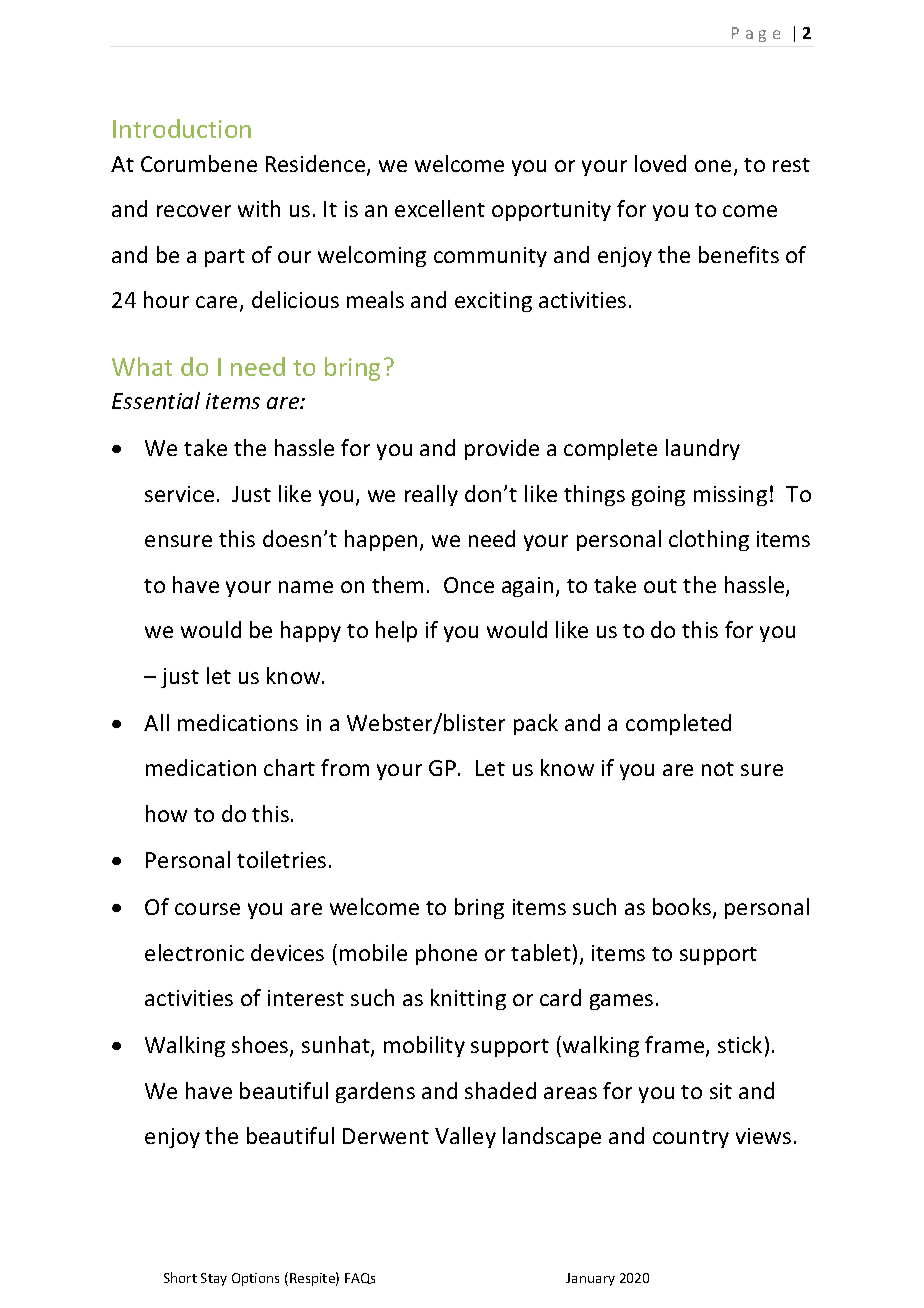 The width and height of the page is (924, 1308). What do you see at coordinates (676, 1046) in the page?
I see `frame` at bounding box center [676, 1046].
